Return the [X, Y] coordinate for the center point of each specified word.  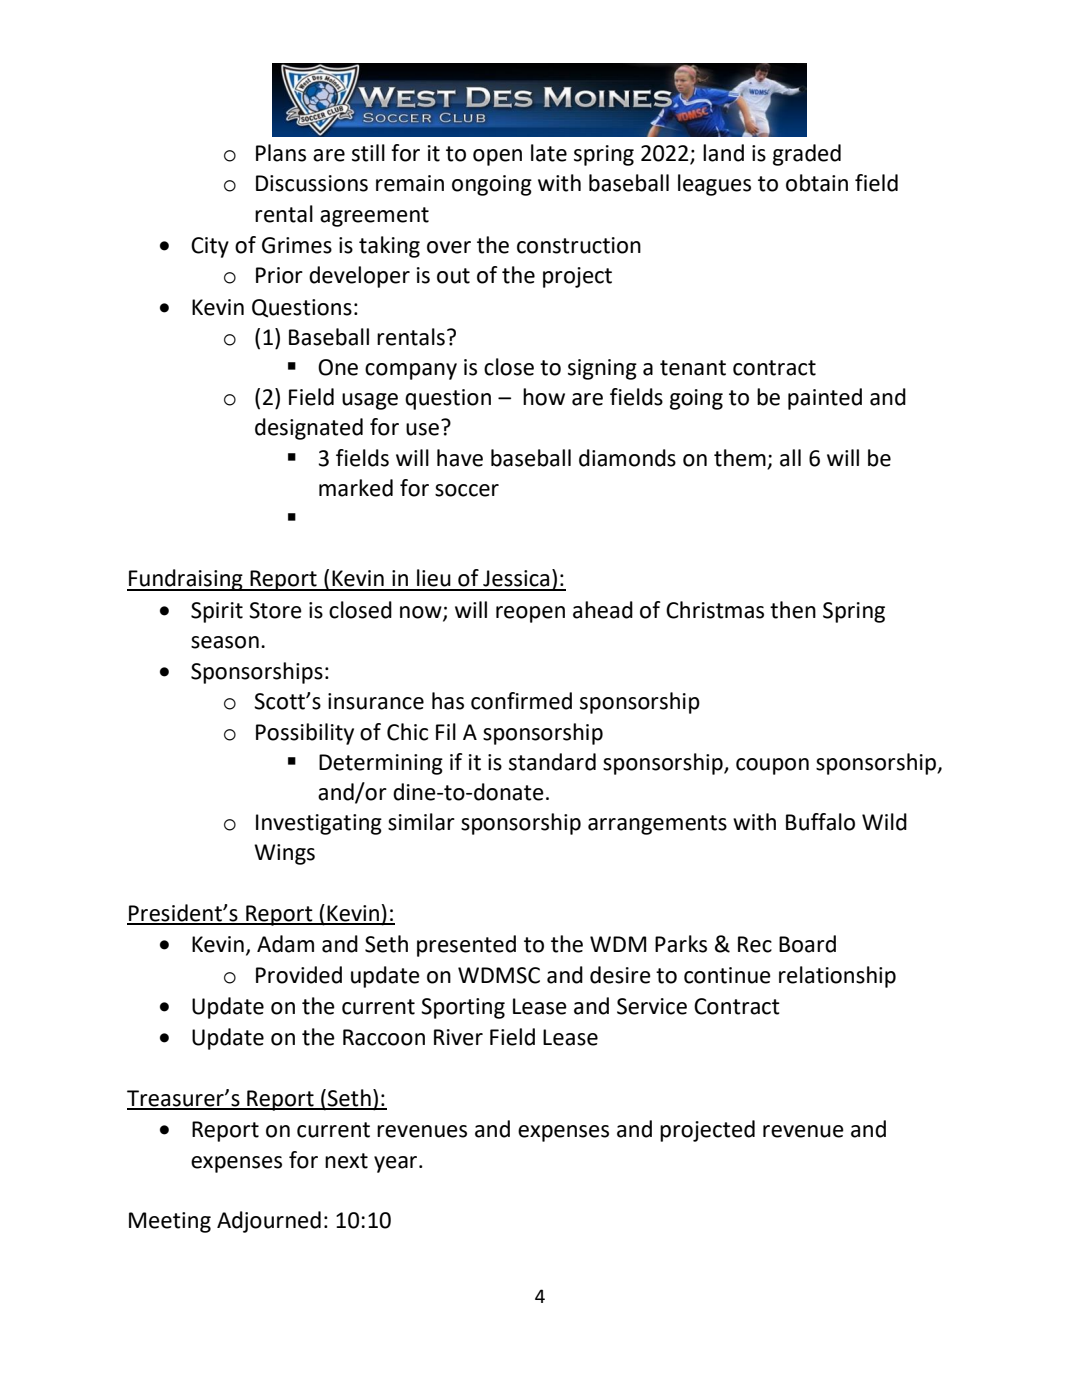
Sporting [463, 1008]
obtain [817, 183]
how [544, 397]
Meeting [170, 1222]
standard [552, 762]
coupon [772, 766]
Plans [281, 153]
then [793, 610]
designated [309, 429]
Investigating [319, 824]
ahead [603, 610]
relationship [837, 977]
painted [825, 399]
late [549, 153]
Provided [299, 975]
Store [275, 610]
